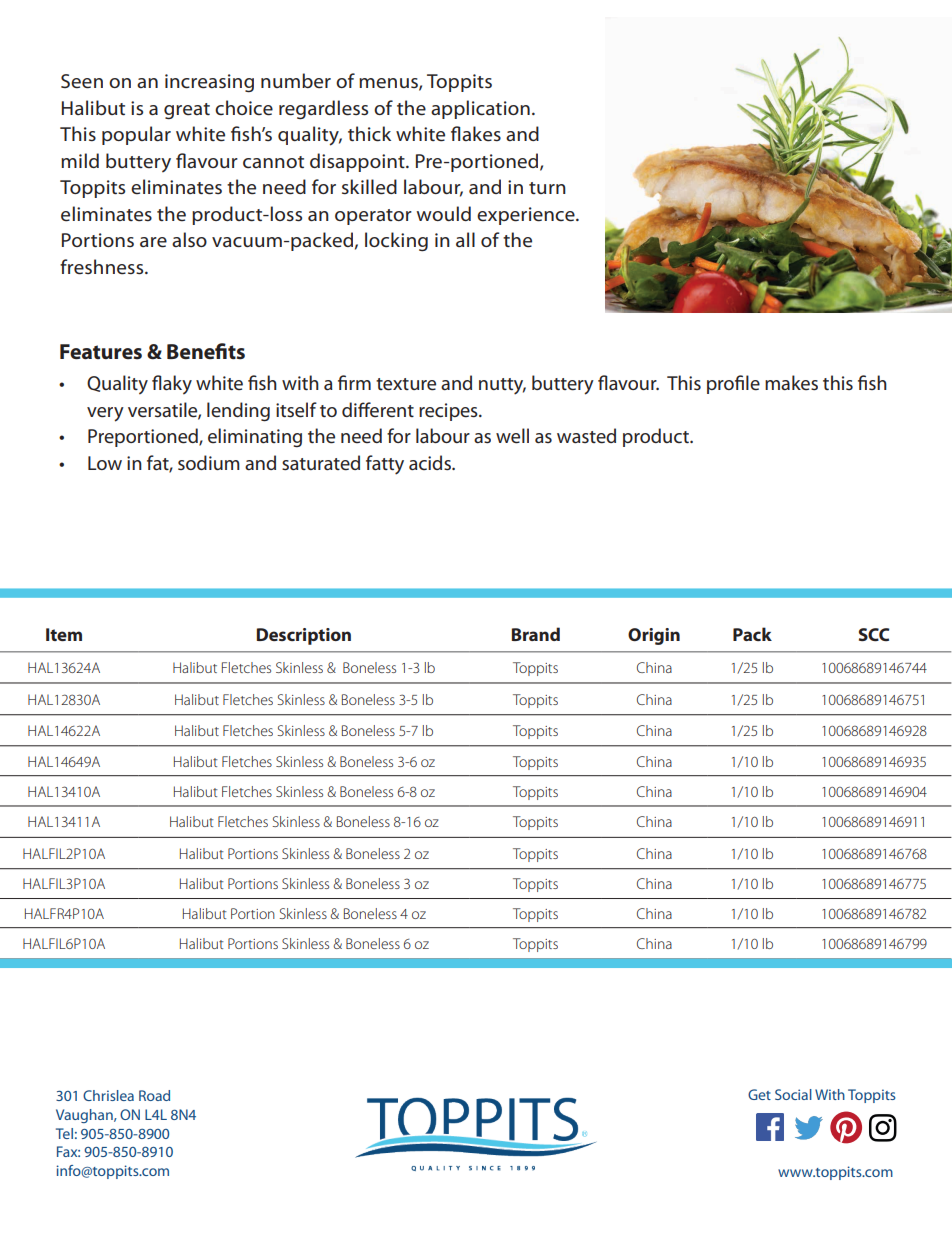  What do you see at coordinates (480, 109) in the page?
I see `application` at bounding box center [480, 109].
